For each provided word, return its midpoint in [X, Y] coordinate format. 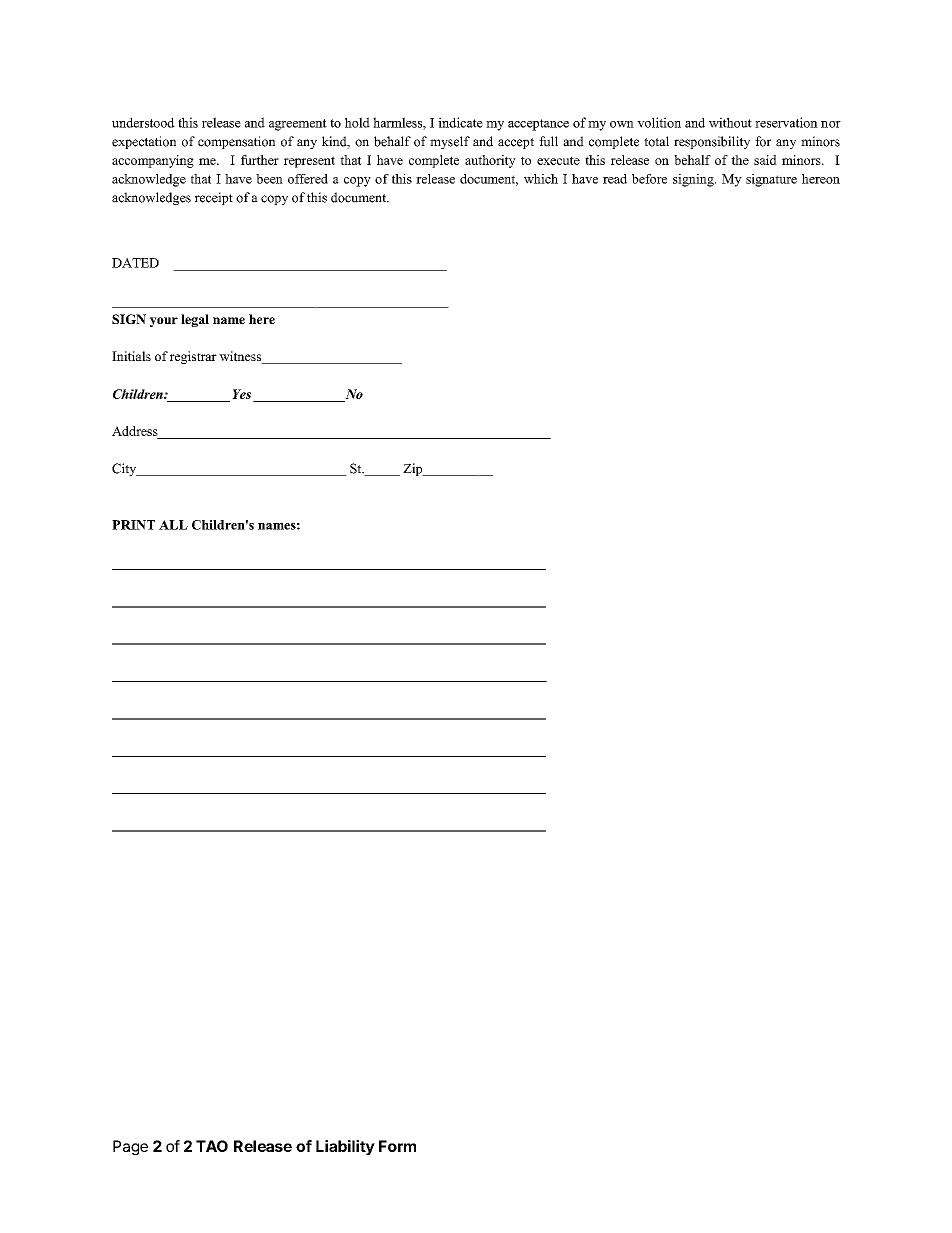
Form [397, 1146]
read [615, 179]
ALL [173, 525]
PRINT [133, 525]
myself [450, 142]
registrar [193, 357]
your [164, 322]
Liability [345, 1147]
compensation [236, 142]
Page [130, 1147]
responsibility [712, 142]
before [649, 179]
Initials [131, 356]
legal [195, 320]
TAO [212, 1146]
